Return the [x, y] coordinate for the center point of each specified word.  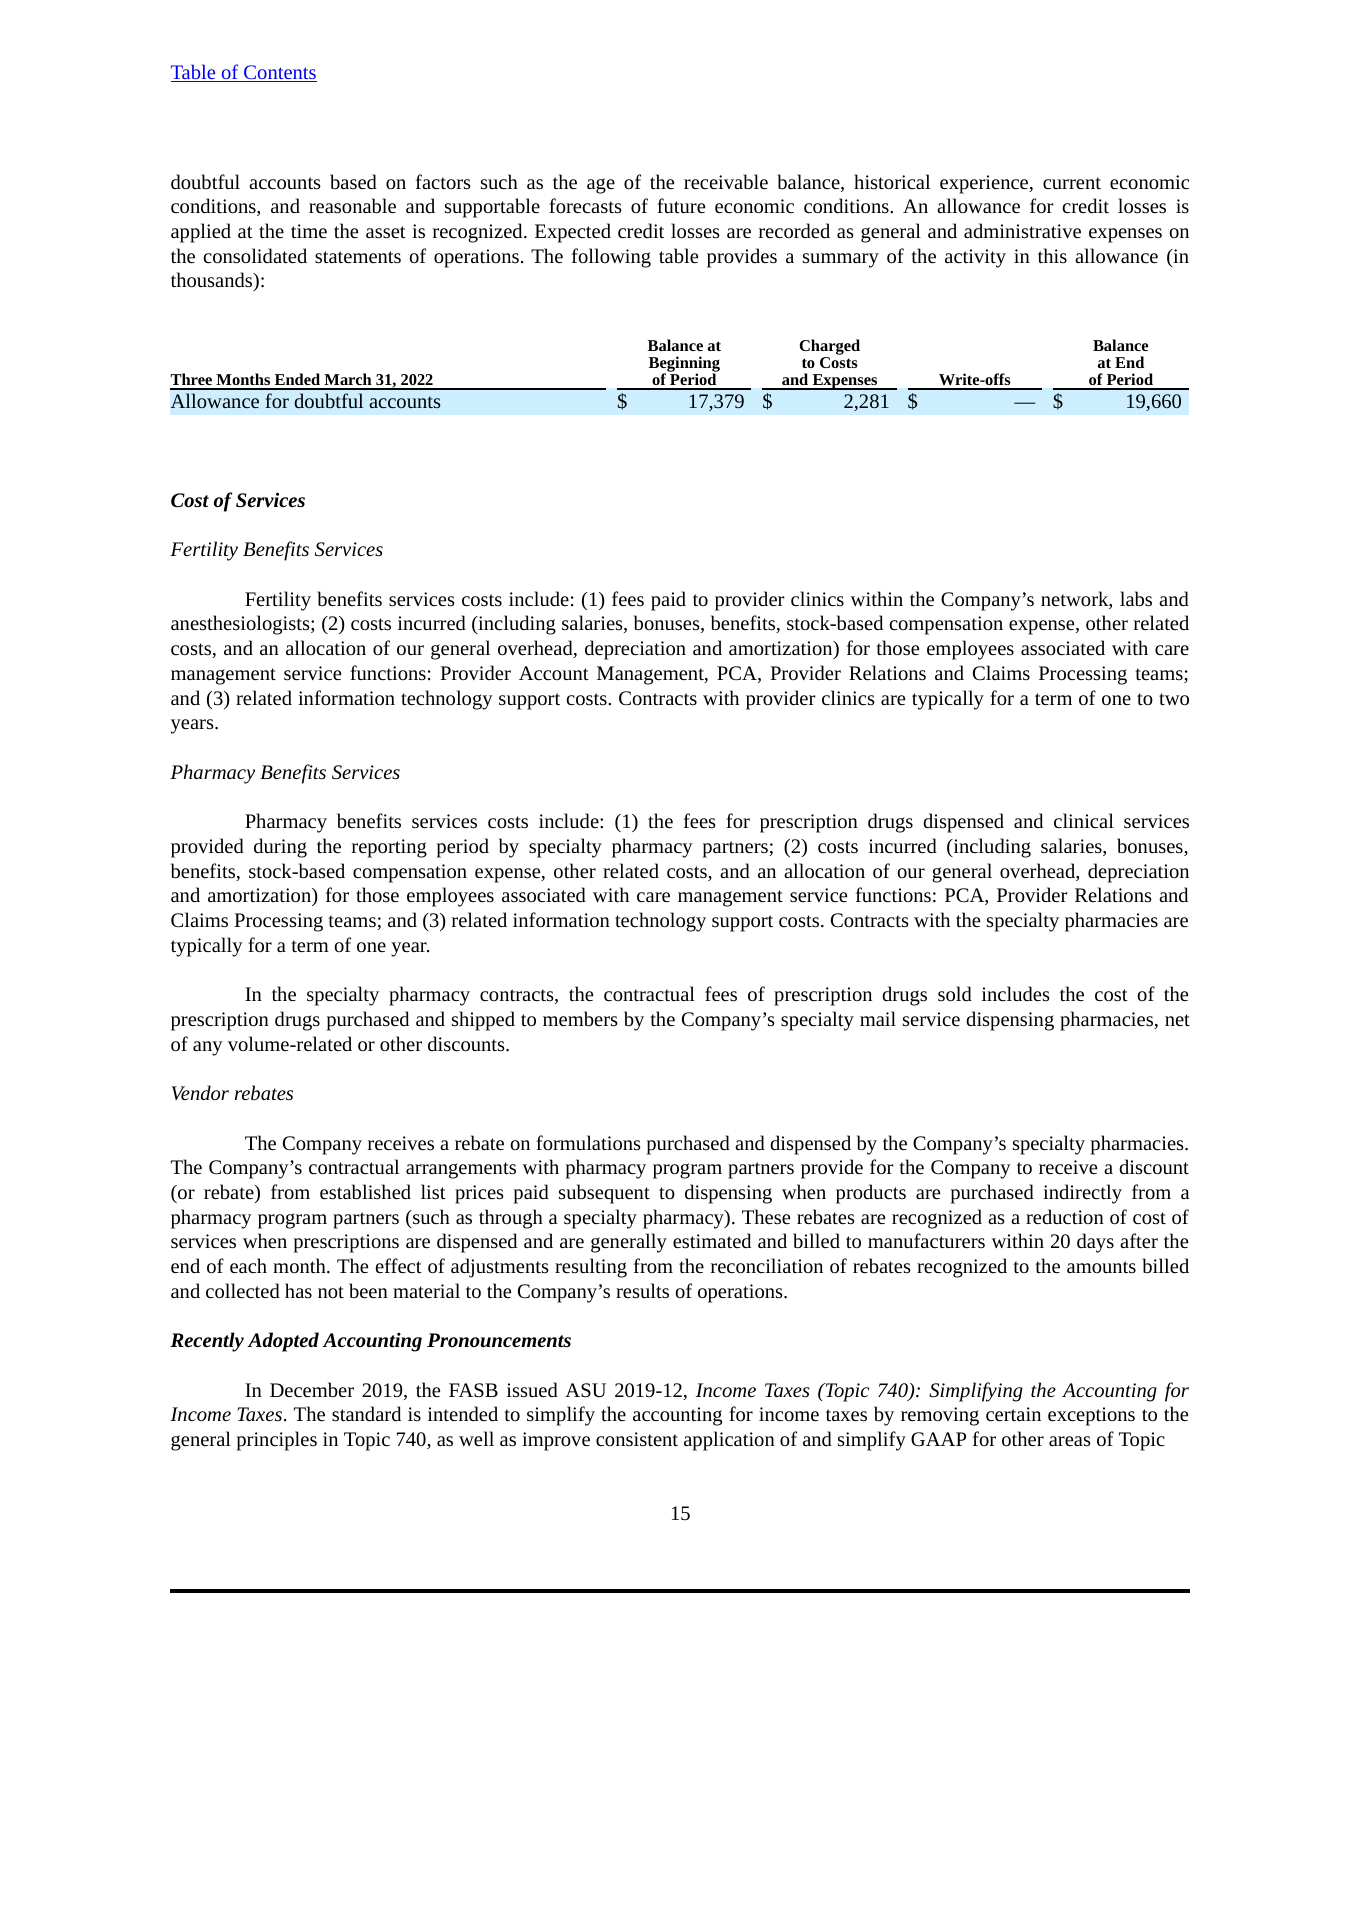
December [312, 1389]
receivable [726, 181]
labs [1136, 598]
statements [358, 257]
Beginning [684, 365]
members [580, 1018]
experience [985, 184]
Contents [279, 73]
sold [955, 993]
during [280, 848]
